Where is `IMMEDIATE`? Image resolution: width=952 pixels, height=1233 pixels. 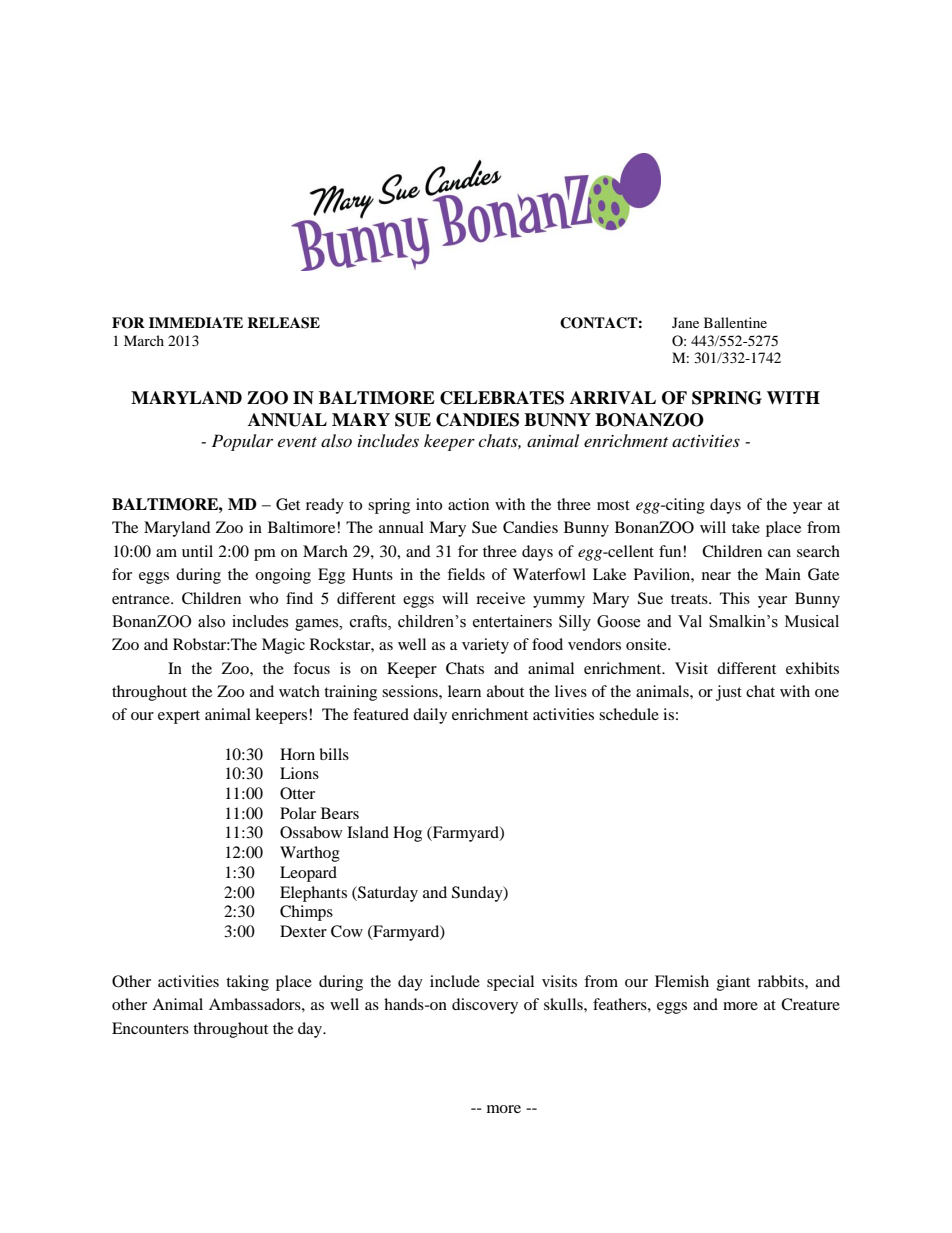
IMMEDIATE is located at coordinates (196, 322).
